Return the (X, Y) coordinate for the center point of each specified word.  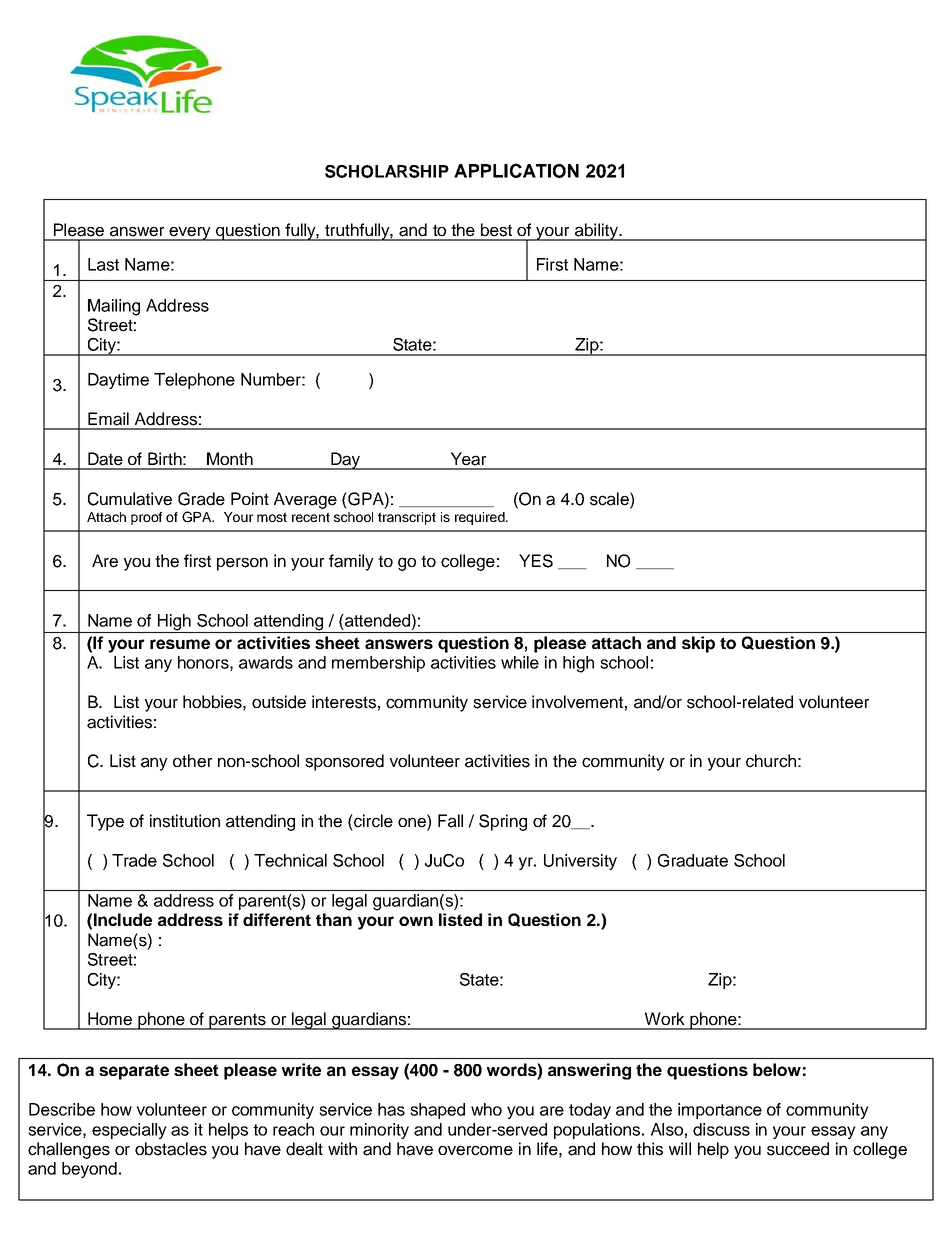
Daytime (118, 381)
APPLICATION (516, 170)
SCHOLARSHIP (387, 171)
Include (123, 919)
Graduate (693, 860)
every (190, 234)
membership (378, 664)
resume (180, 644)
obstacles (171, 1149)
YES (536, 561)
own (416, 921)
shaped (437, 1111)
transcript (407, 518)
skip (698, 644)
